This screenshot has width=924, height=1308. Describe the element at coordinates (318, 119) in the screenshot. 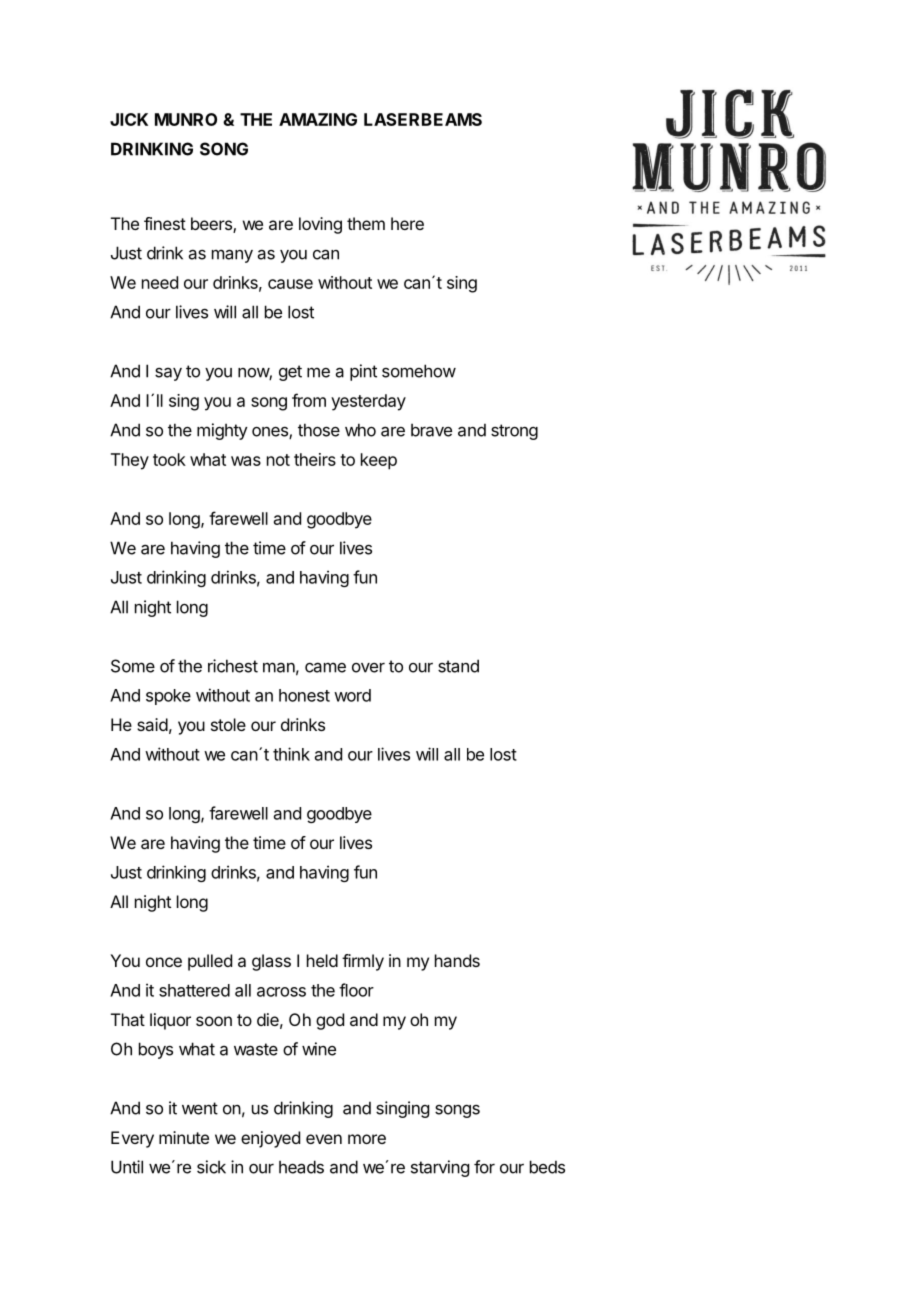

I see `AMAZING` at that location.
